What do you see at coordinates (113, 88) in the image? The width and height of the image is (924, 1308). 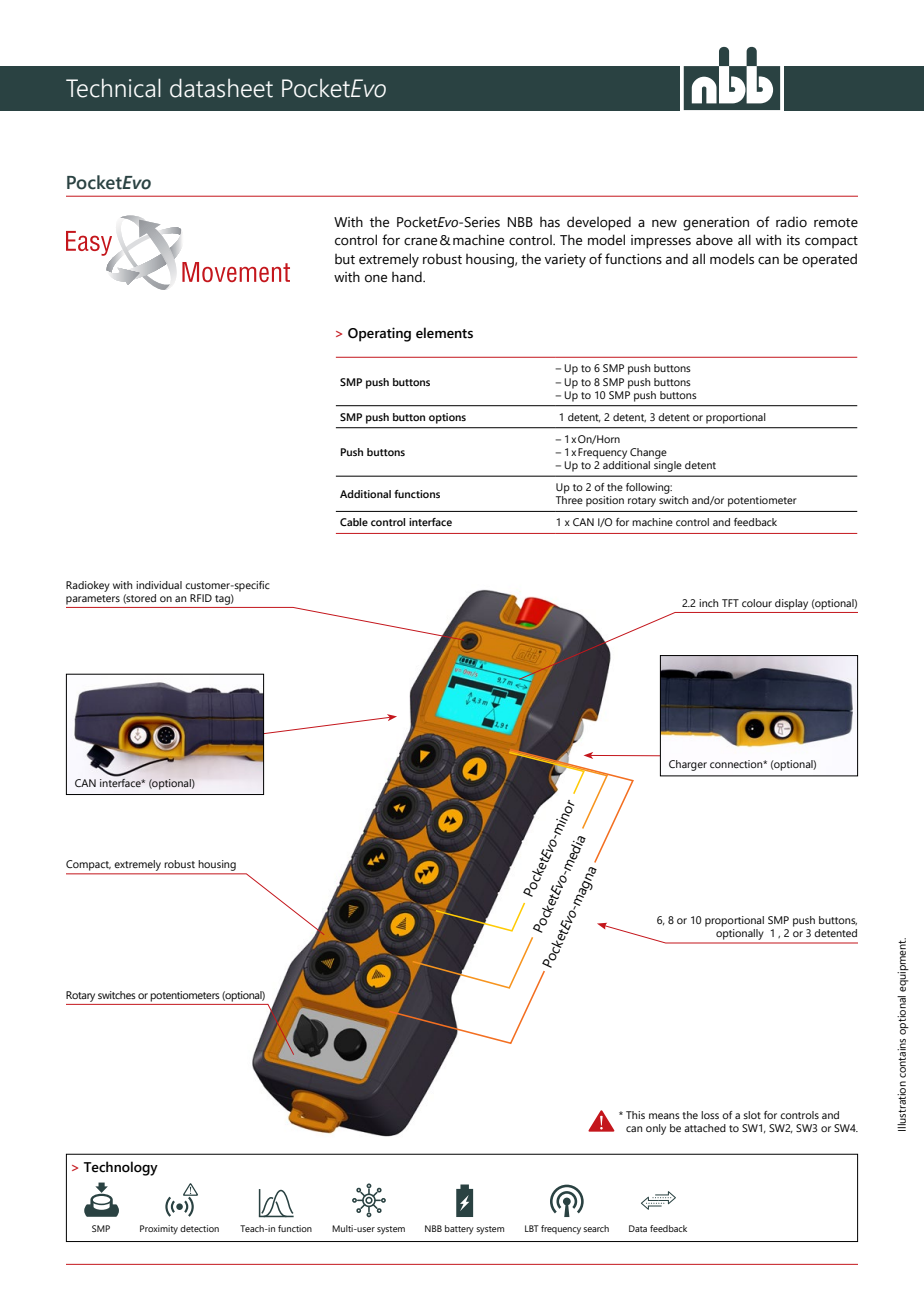 I see `Technical` at bounding box center [113, 88].
